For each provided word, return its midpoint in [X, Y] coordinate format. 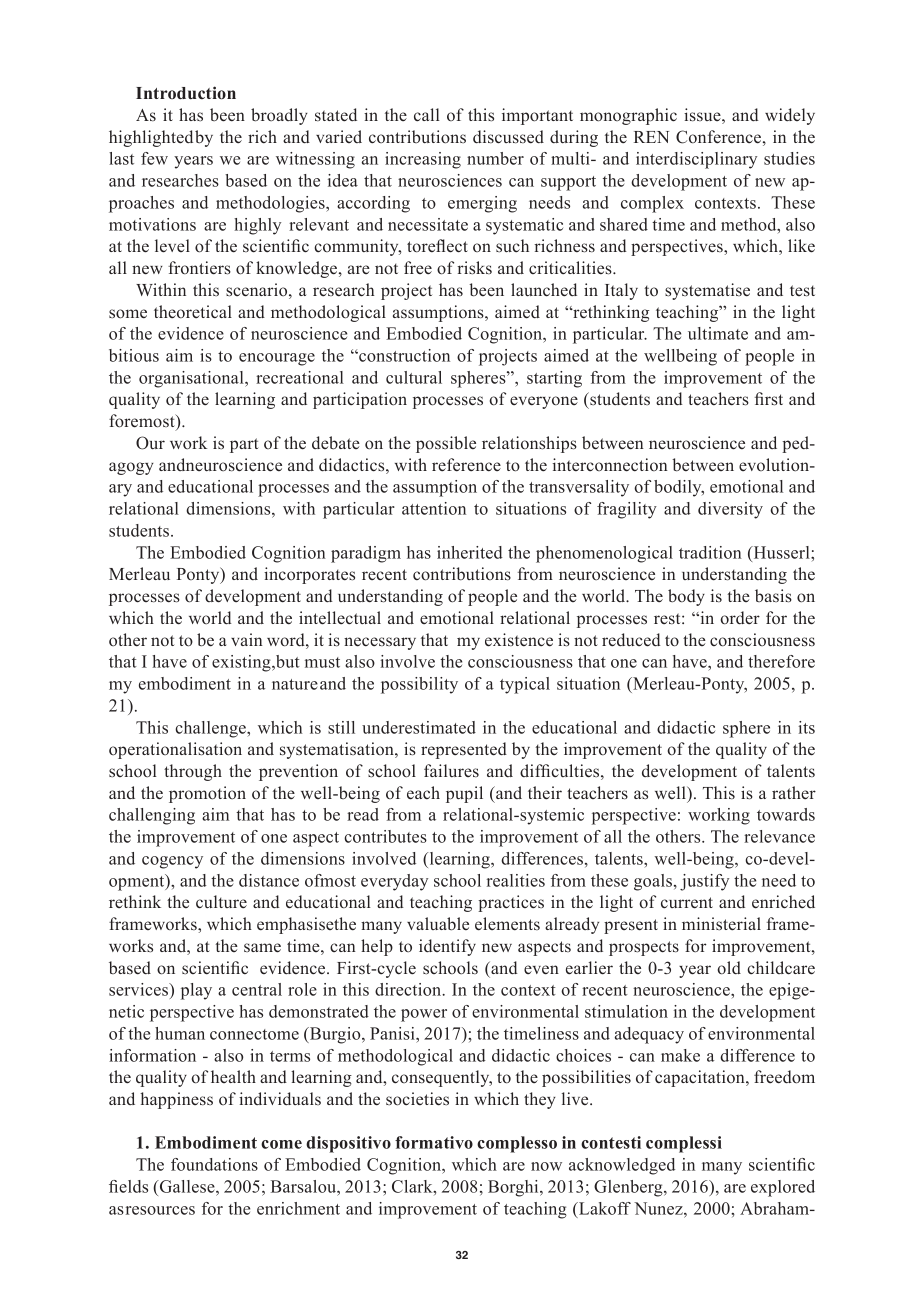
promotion [207, 794]
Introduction [186, 93]
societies [417, 1099]
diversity [730, 510]
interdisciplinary [696, 160]
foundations [214, 1164]
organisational [192, 379]
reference [466, 465]
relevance [779, 836]
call [427, 115]
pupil [464, 794]
